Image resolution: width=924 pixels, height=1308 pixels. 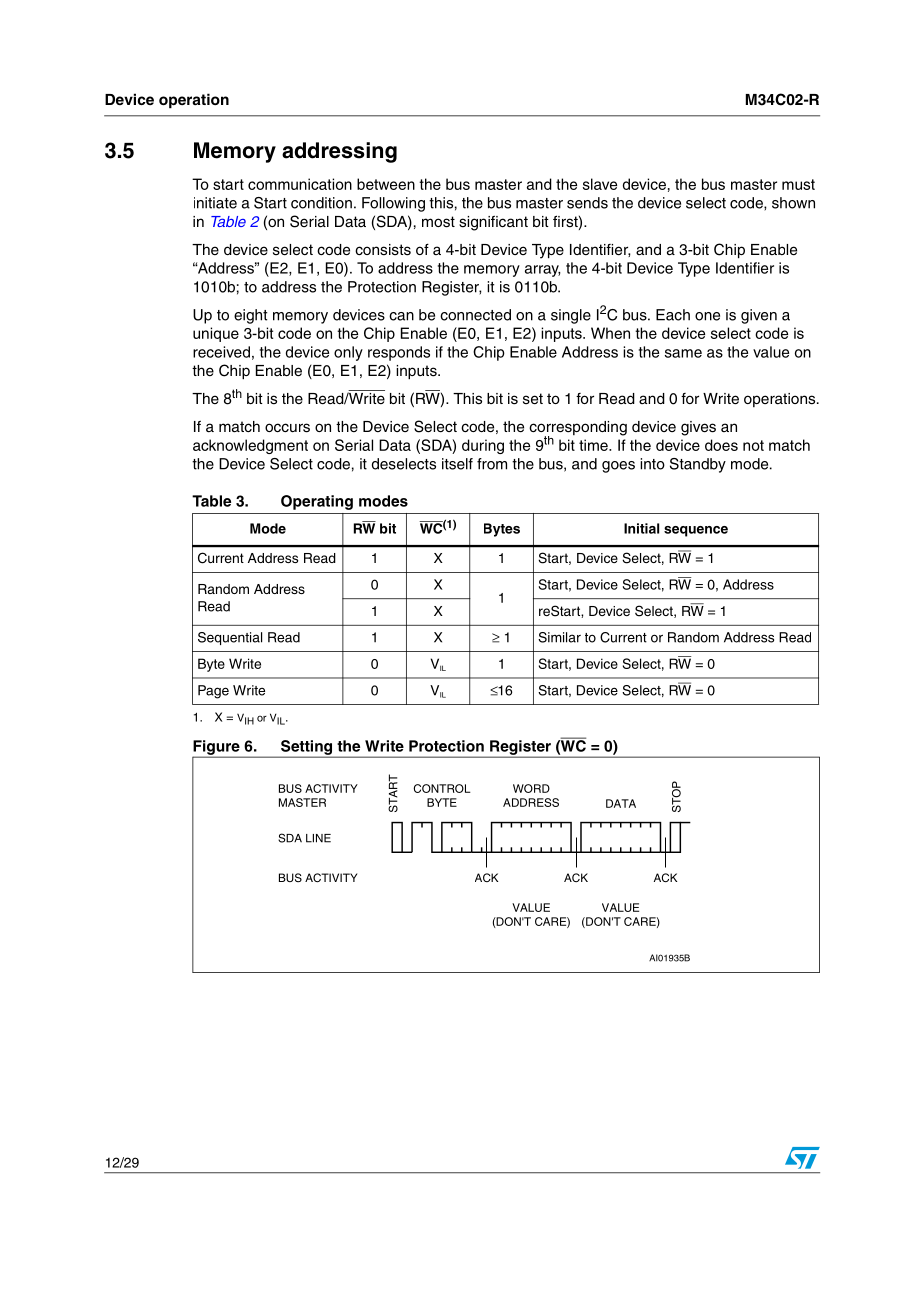 I want to click on Operating, so click(x=317, y=502).
